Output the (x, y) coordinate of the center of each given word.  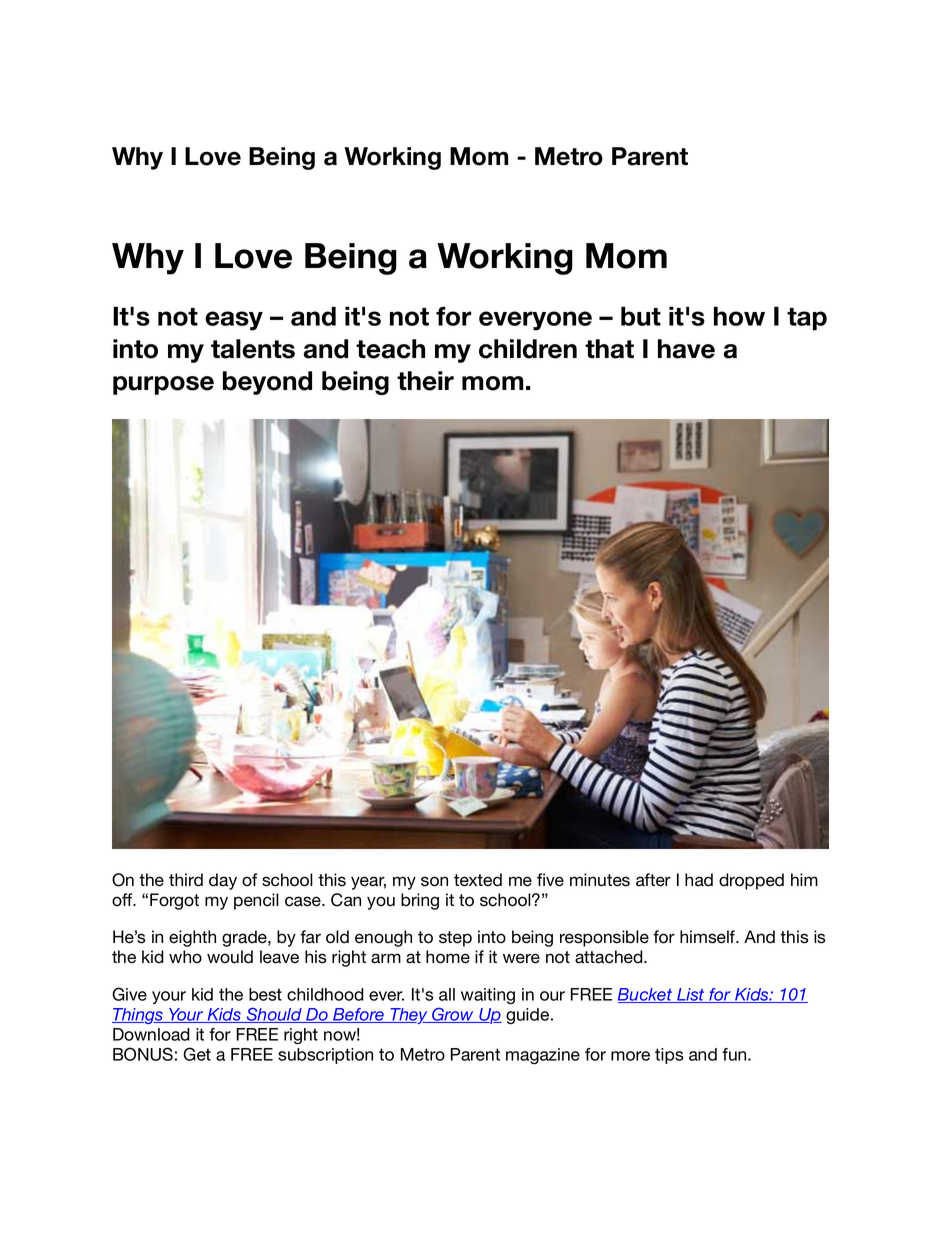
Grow (453, 1015)
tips (669, 1056)
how (739, 316)
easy (234, 321)
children (528, 349)
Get (197, 1054)
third (186, 880)
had (699, 880)
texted (478, 880)
